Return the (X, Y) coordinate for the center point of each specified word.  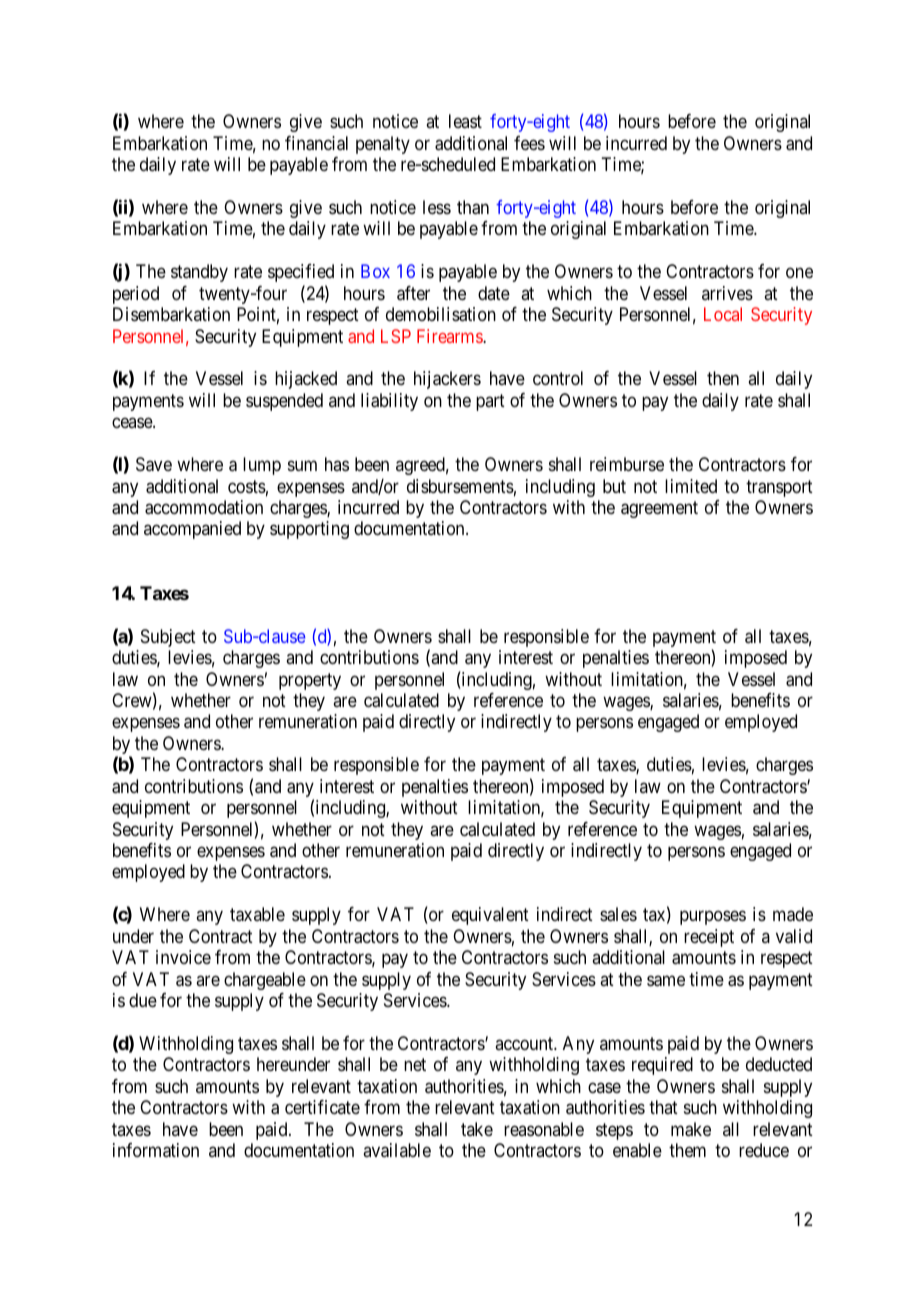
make (691, 1129)
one (799, 273)
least (465, 121)
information (156, 1150)
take (477, 1129)
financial (316, 143)
